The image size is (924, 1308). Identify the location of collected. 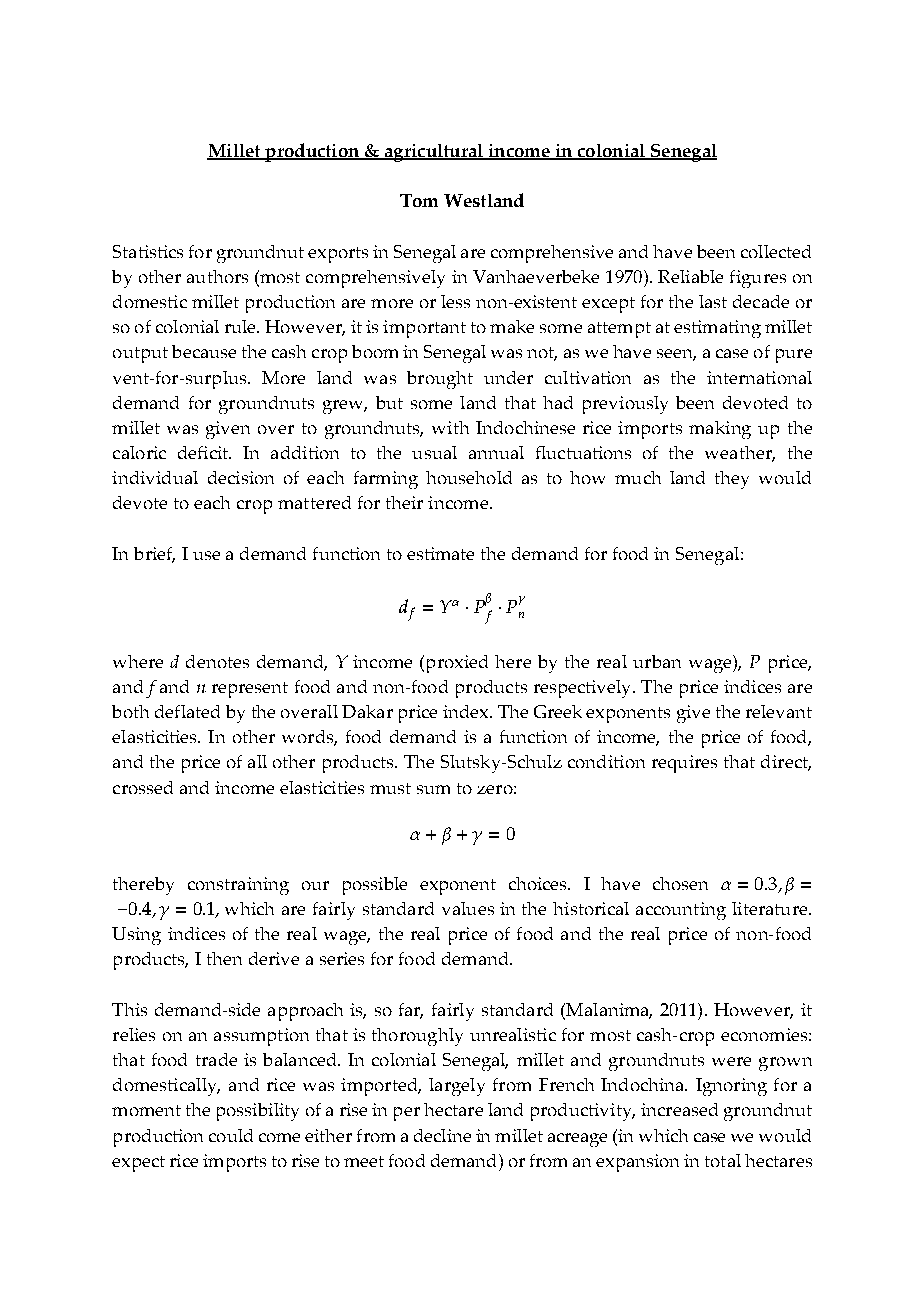
(776, 251).
